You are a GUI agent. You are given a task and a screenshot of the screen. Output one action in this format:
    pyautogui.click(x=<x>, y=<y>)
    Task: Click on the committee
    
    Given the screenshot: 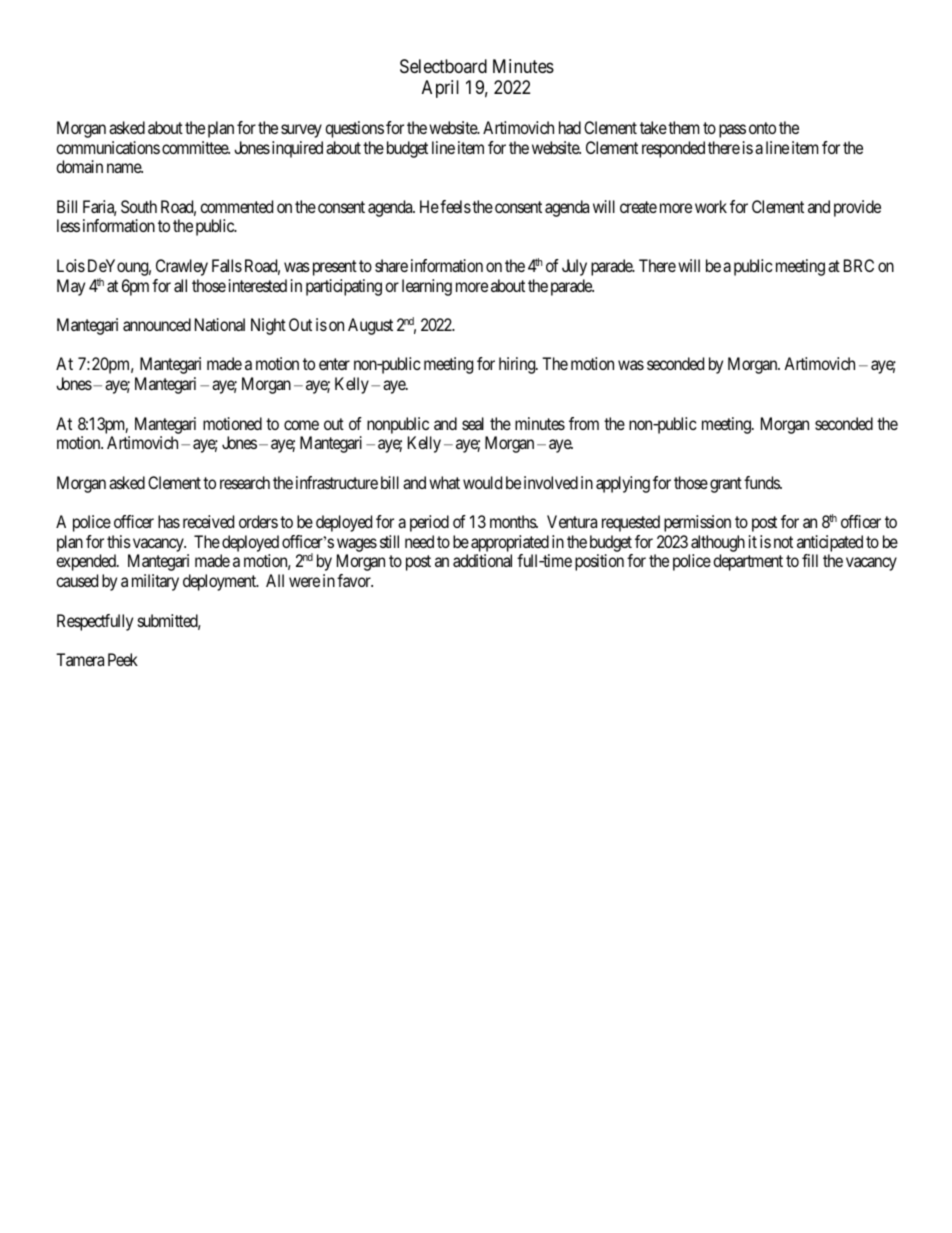 What is the action you would take?
    pyautogui.click(x=196, y=147)
